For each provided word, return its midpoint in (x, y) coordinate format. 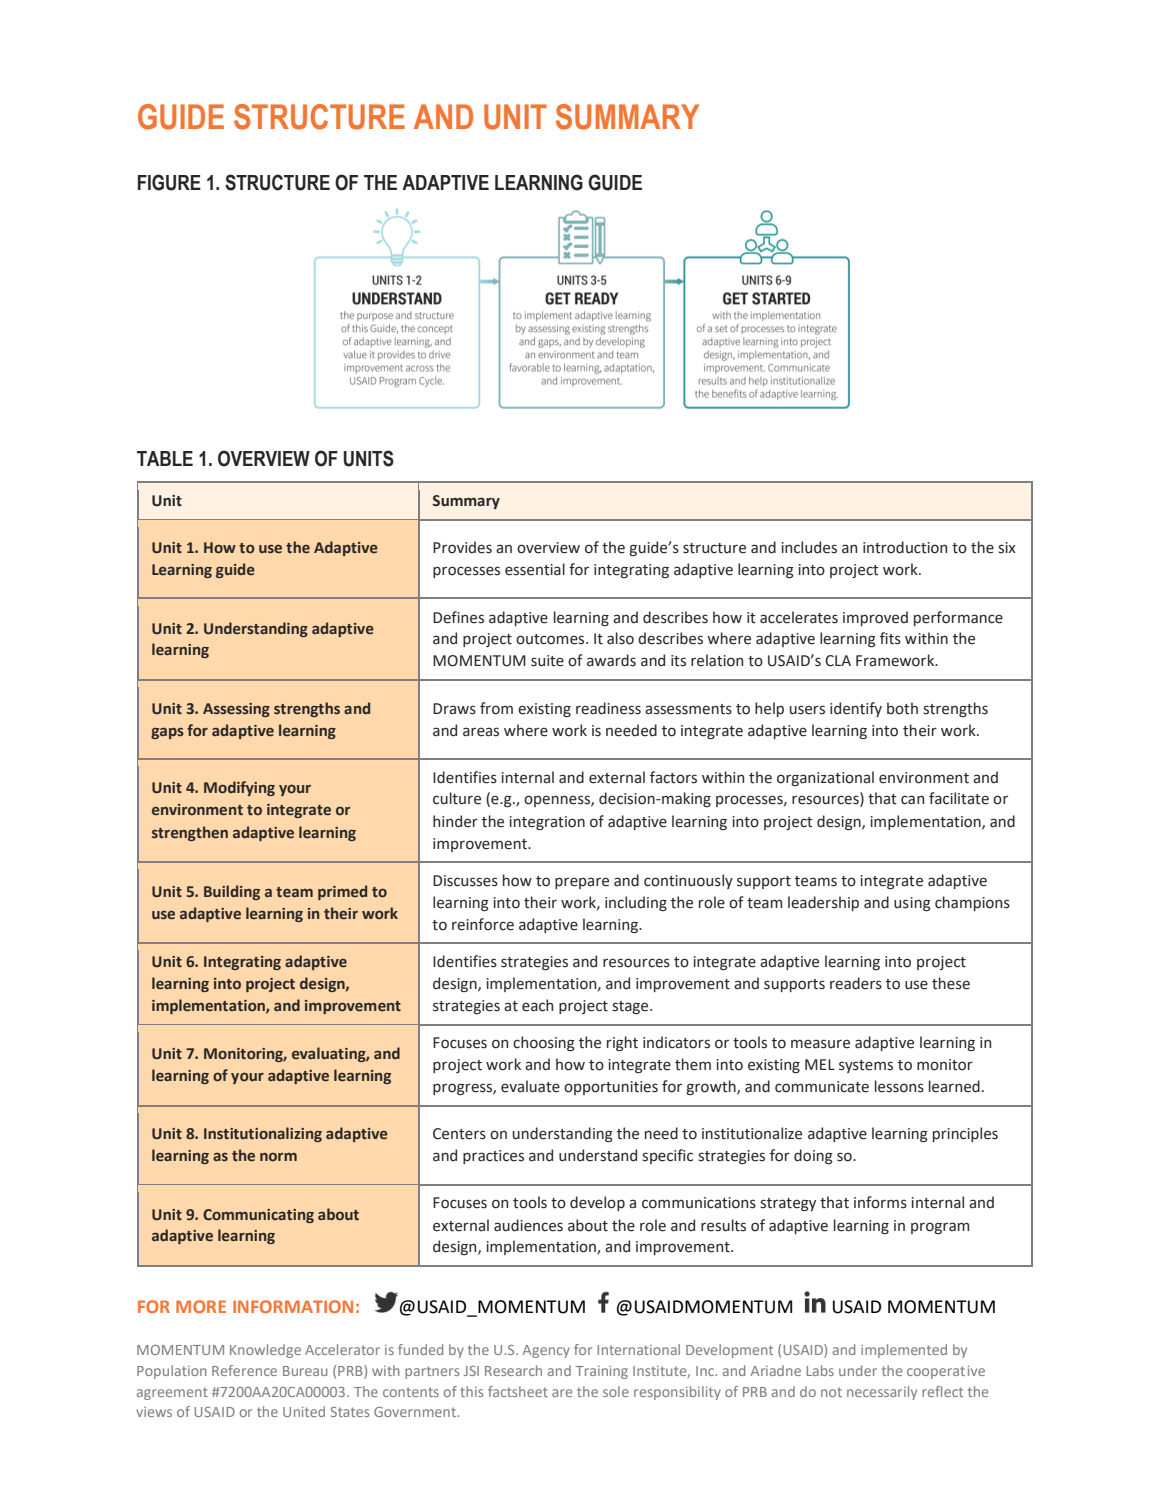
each (537, 1005)
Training (602, 1372)
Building (232, 892)
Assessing (236, 710)
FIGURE (169, 182)
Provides (462, 547)
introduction (905, 547)
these (951, 983)
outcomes (551, 639)
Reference (244, 1370)
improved (875, 618)
